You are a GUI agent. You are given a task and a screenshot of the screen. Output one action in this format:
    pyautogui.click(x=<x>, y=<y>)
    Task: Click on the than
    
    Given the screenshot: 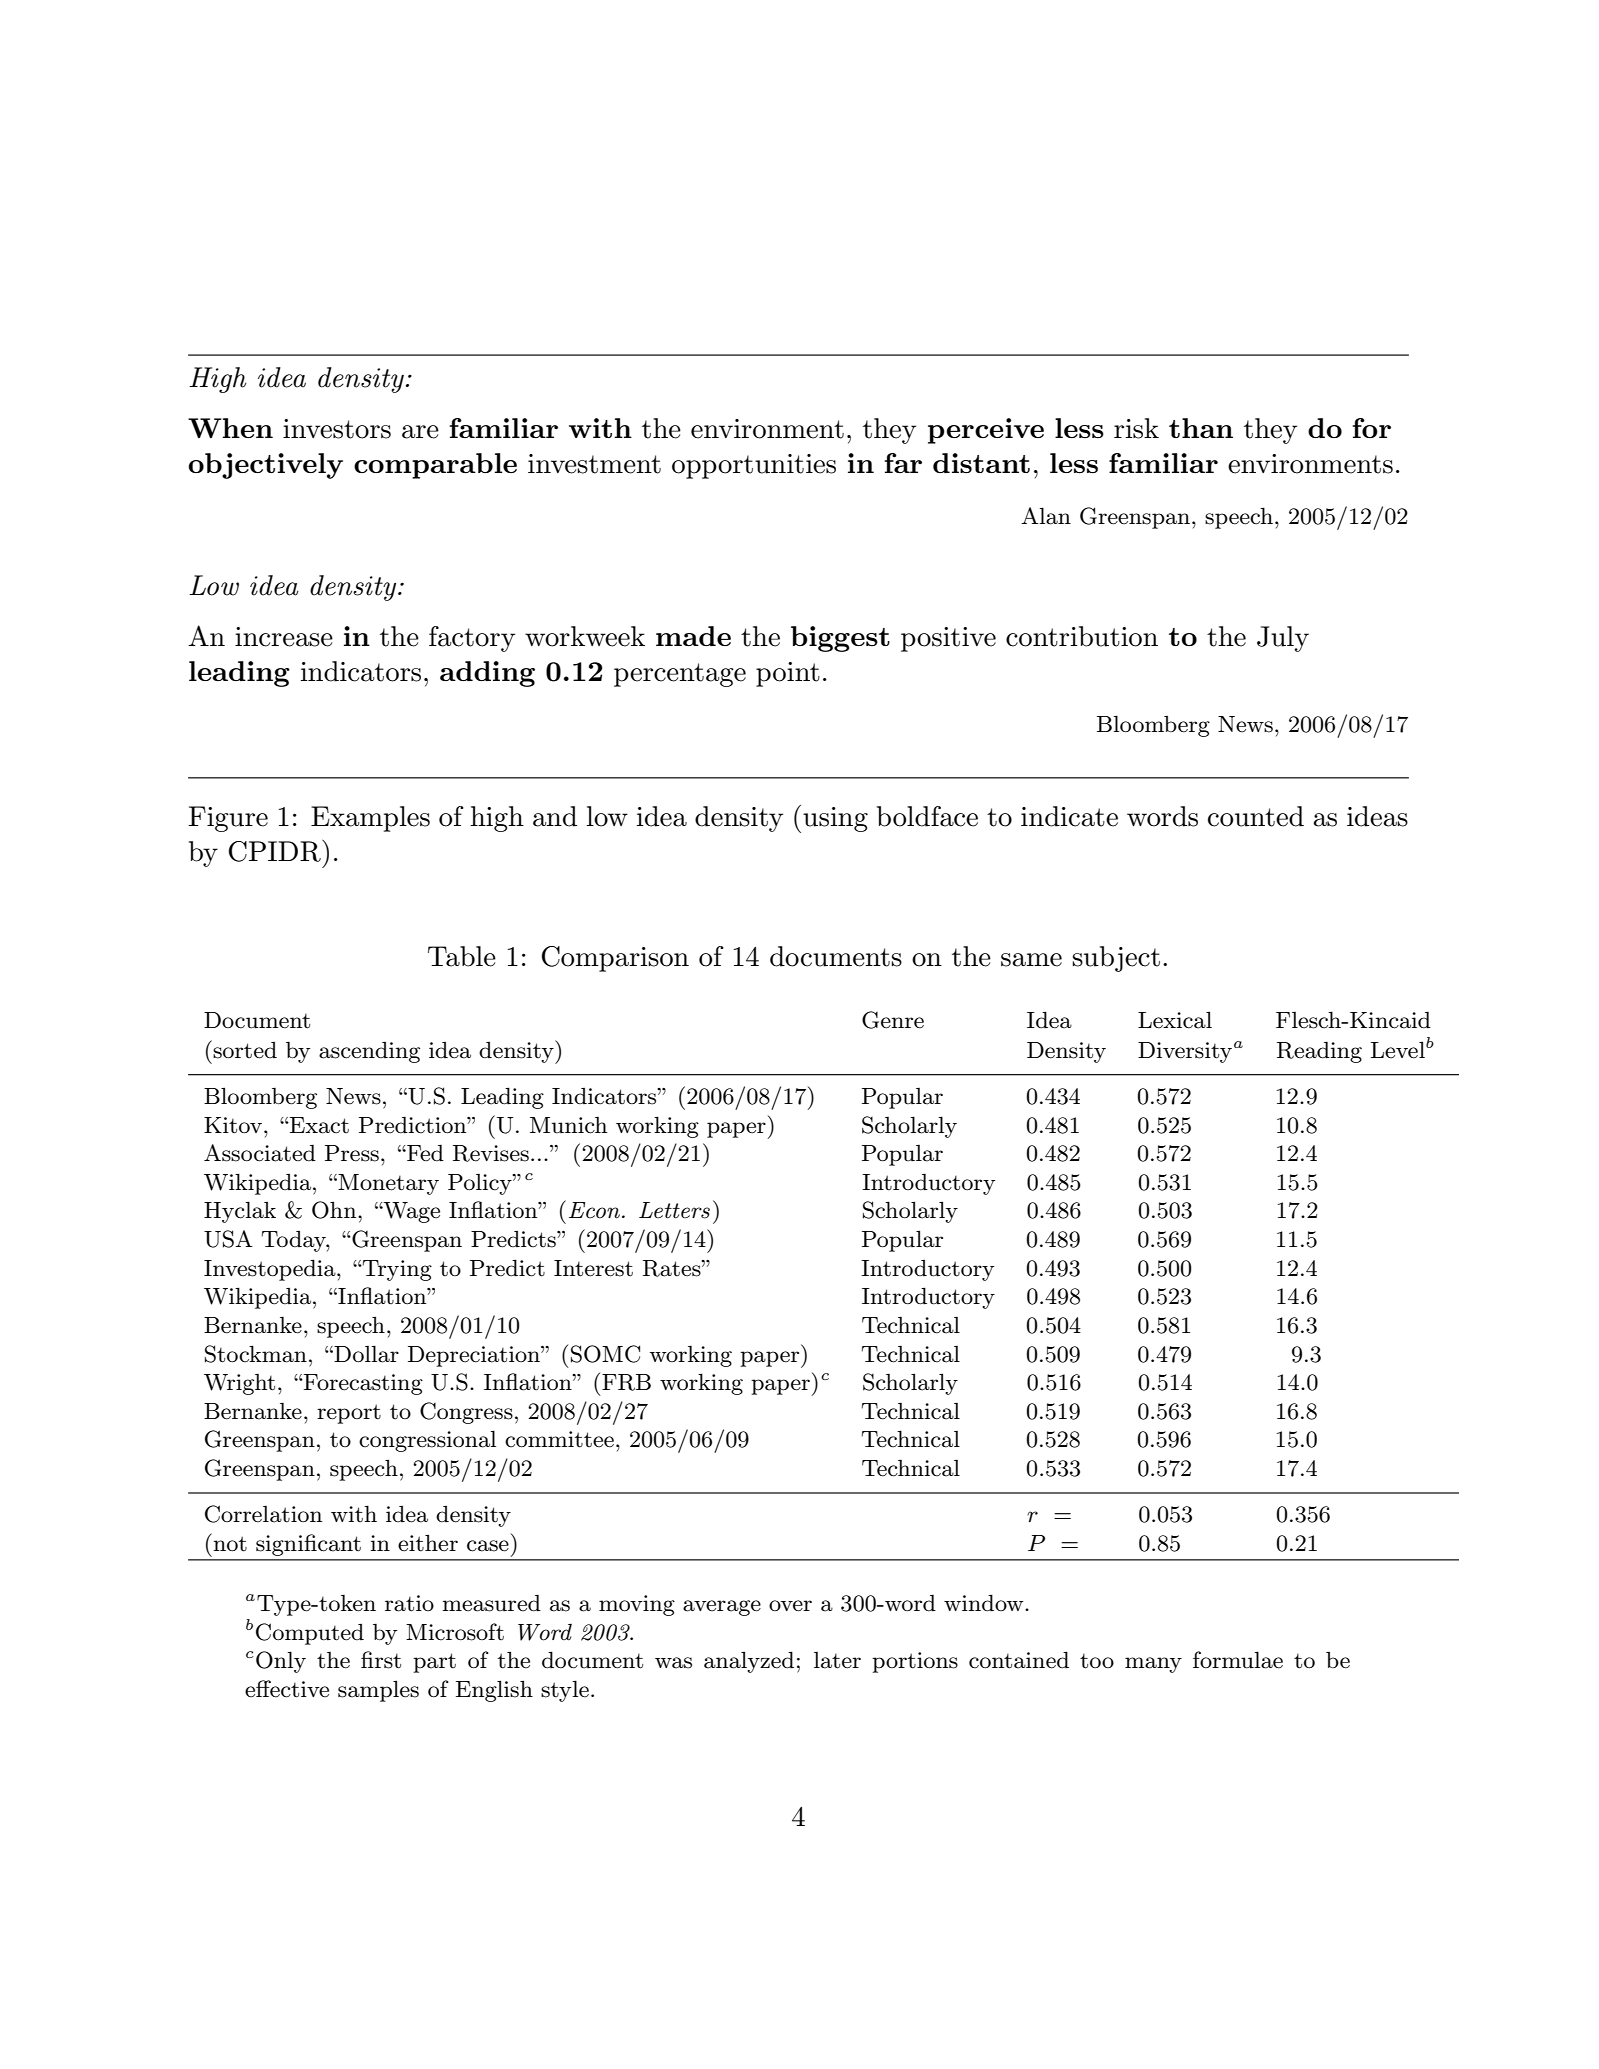 What is the action you would take?
    pyautogui.click(x=1201, y=428)
